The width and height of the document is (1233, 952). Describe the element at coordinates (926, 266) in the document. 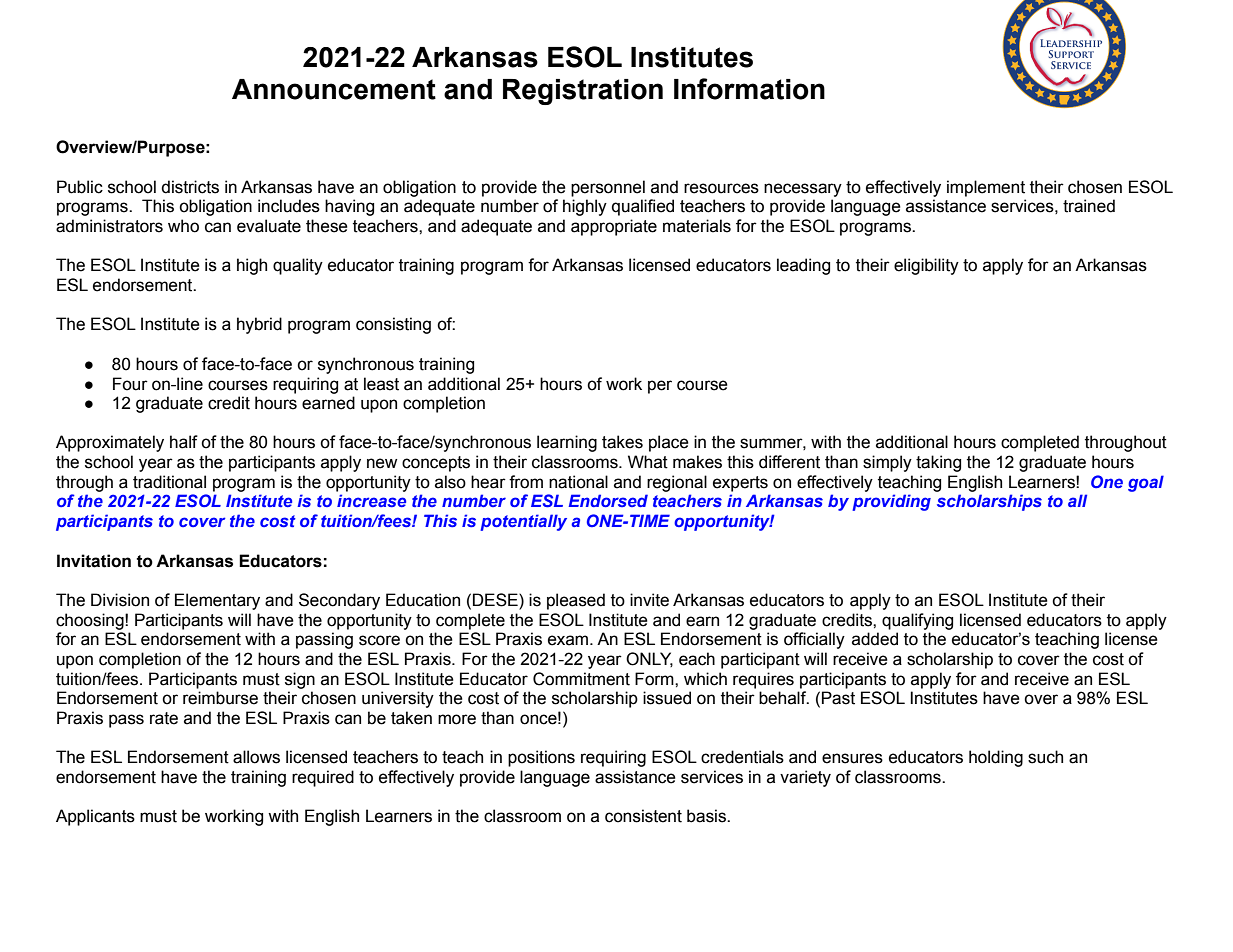

I see `eligibility` at that location.
